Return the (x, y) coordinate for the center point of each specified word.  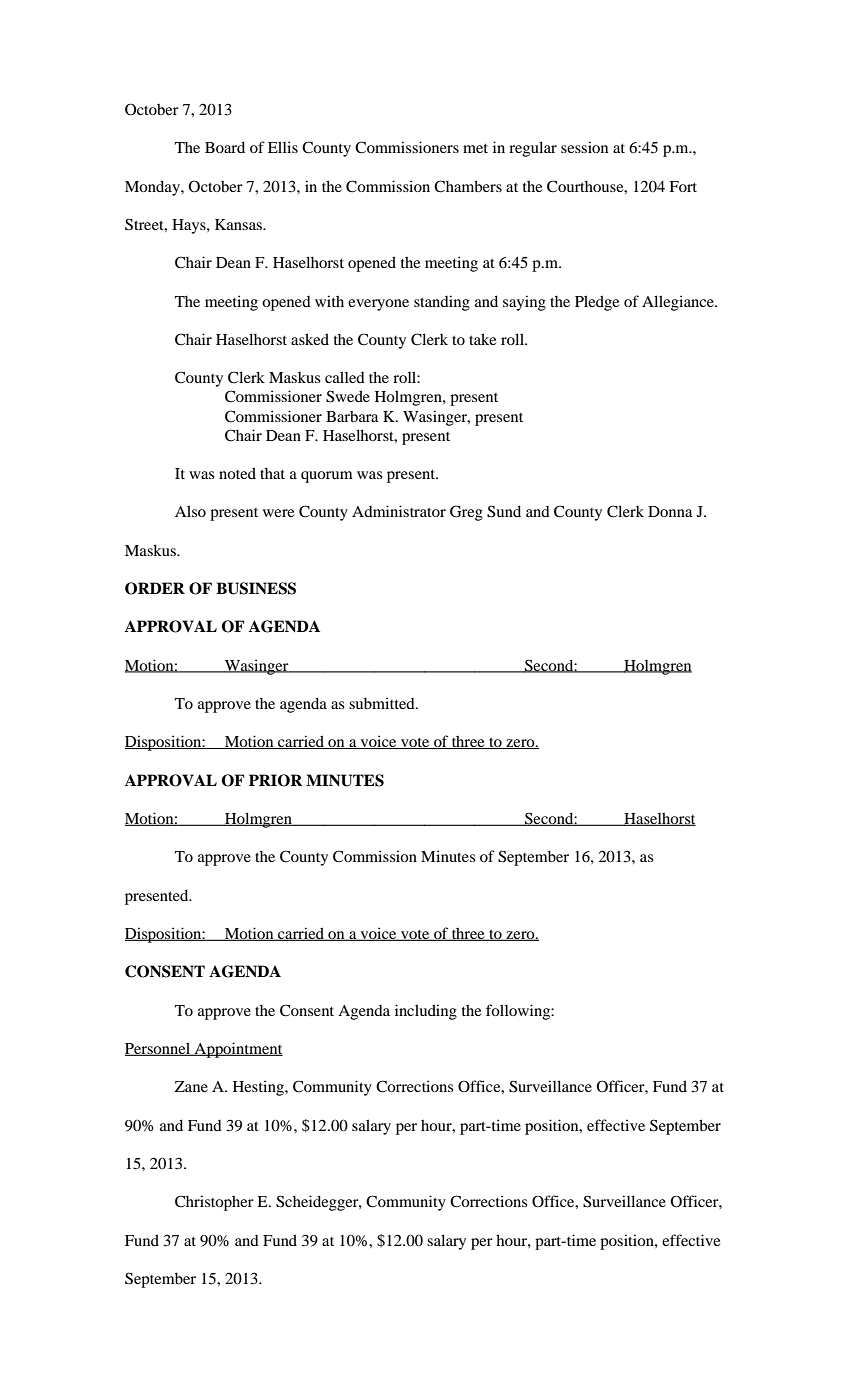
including (426, 1012)
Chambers (468, 186)
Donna (670, 511)
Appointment (237, 1050)
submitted (383, 703)
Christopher (214, 1203)
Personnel (159, 1049)
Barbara (352, 416)
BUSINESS (256, 588)
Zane (191, 1086)
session (584, 147)
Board (225, 147)
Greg (466, 513)
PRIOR (276, 780)
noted (237, 473)
